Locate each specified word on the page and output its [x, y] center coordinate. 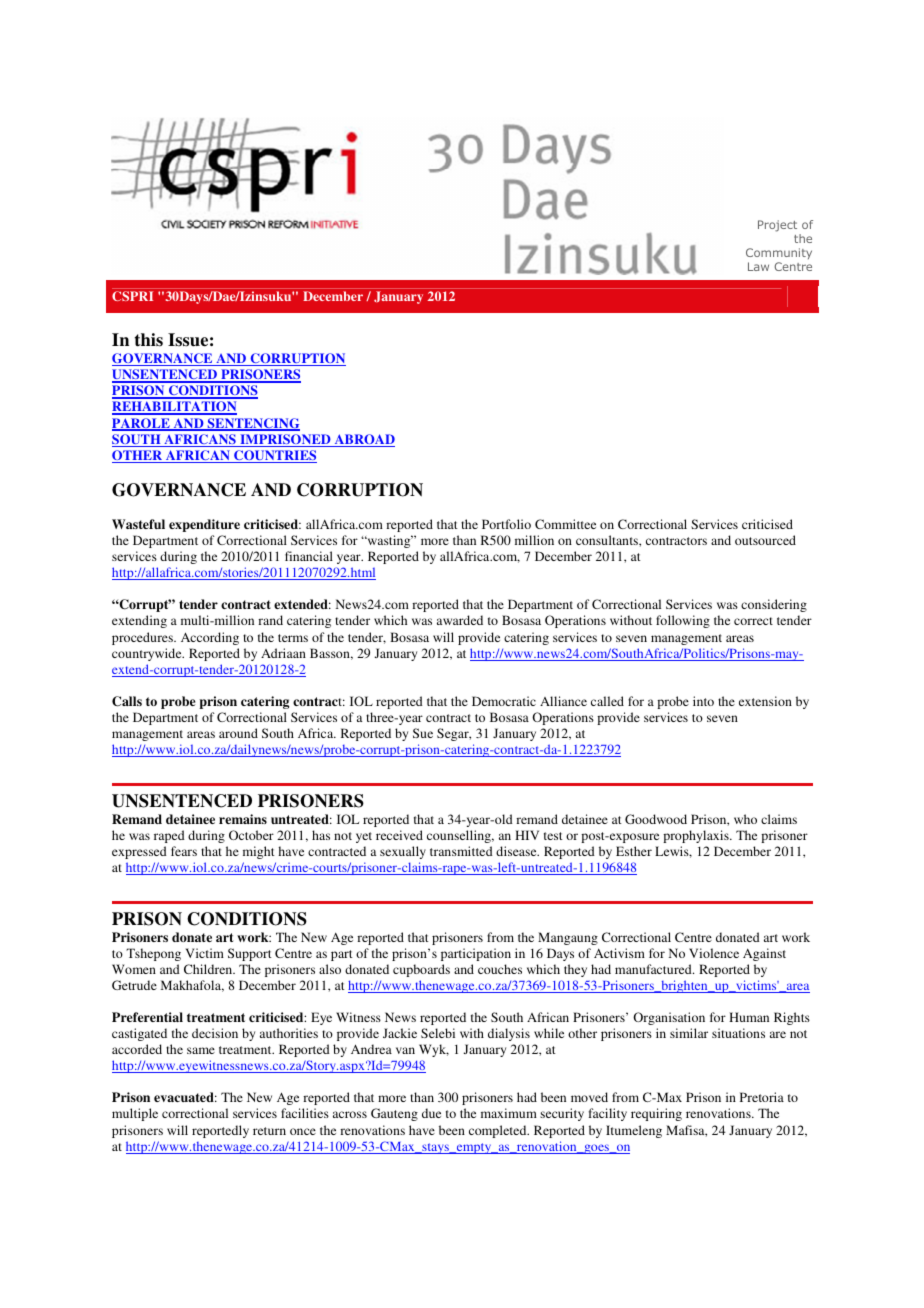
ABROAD [363, 440]
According [210, 638]
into [703, 701]
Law [758, 266]
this [149, 340]
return [269, 1131]
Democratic [504, 701]
